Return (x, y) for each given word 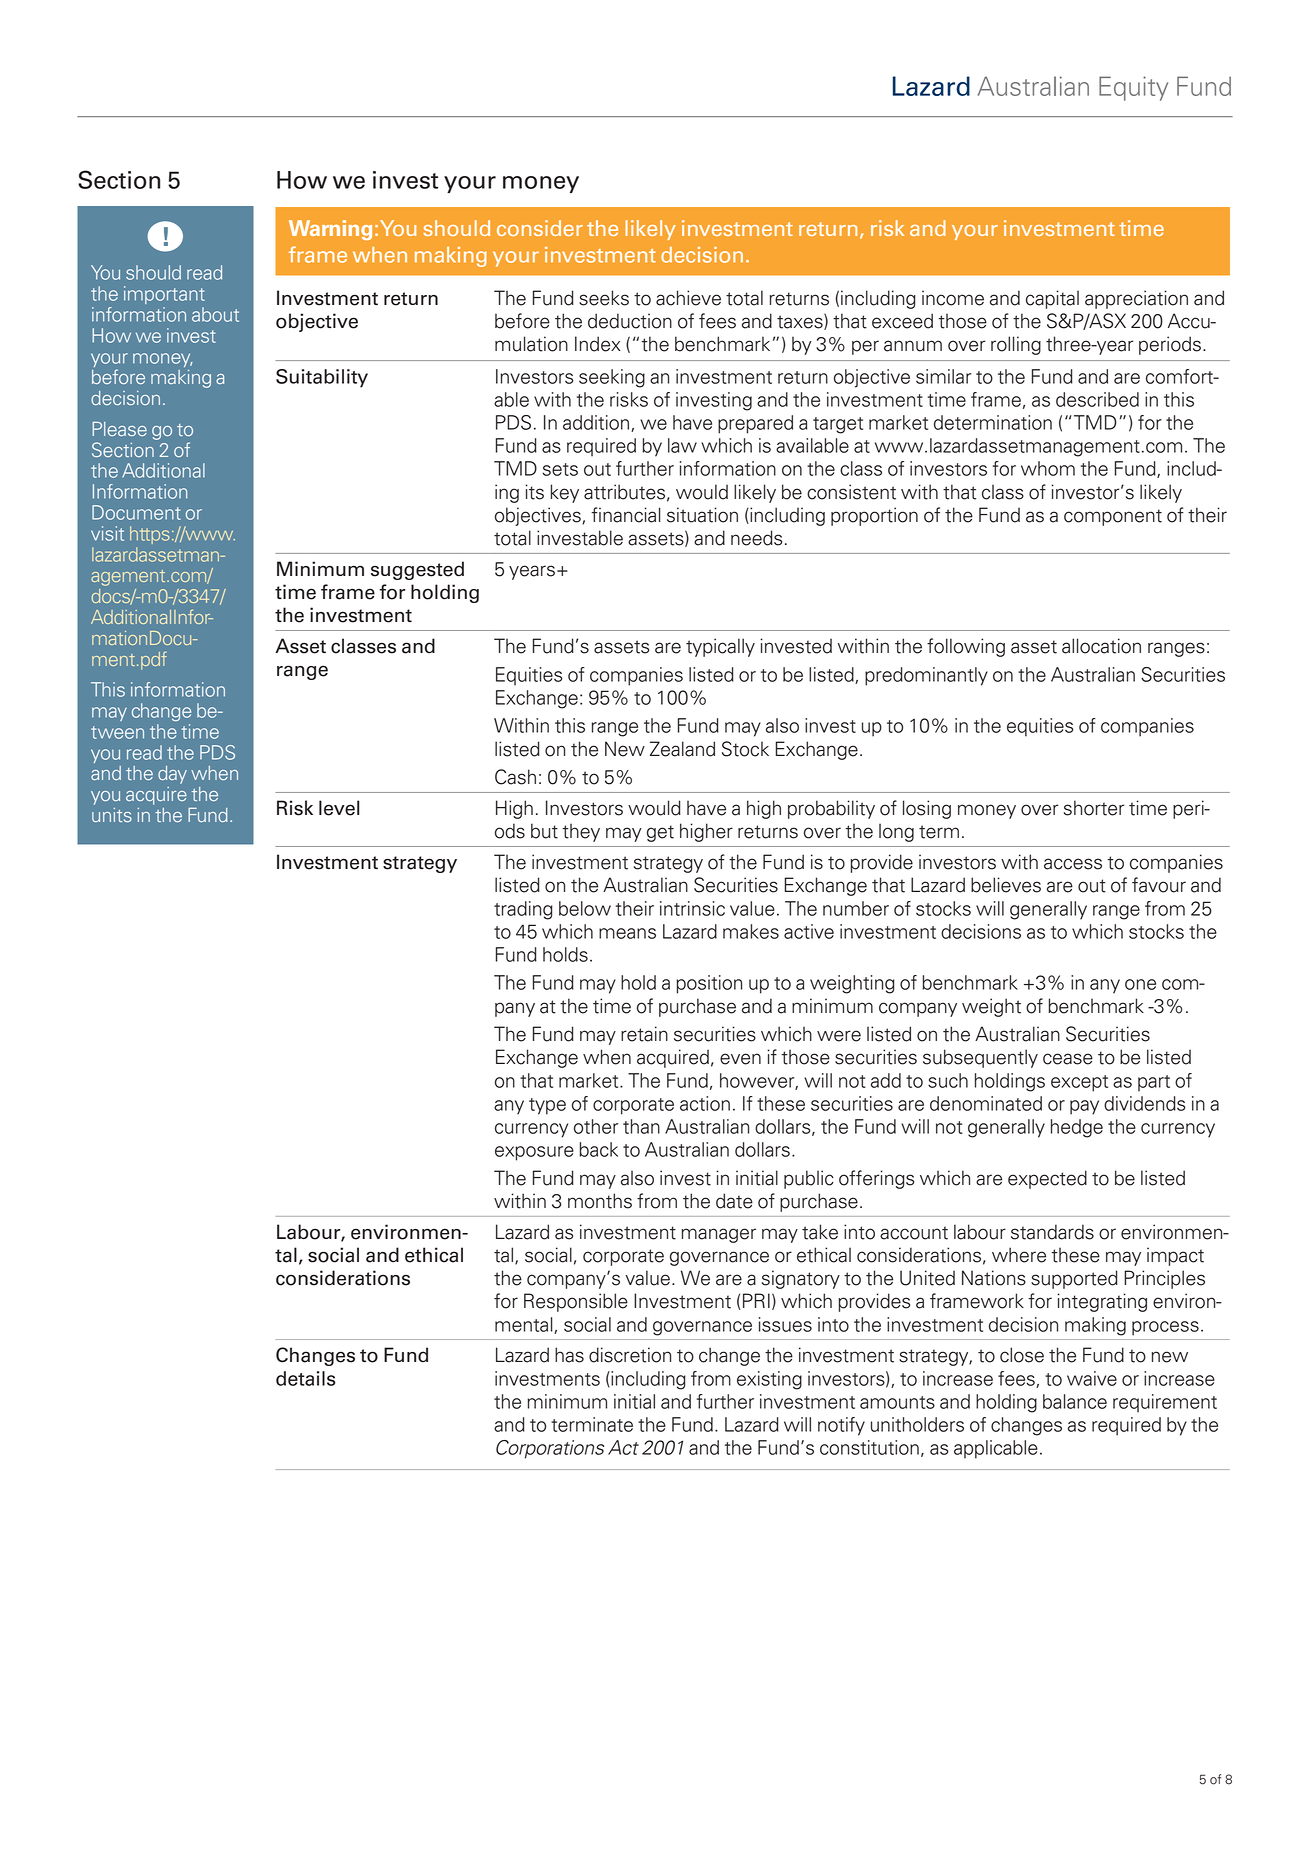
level (339, 808)
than (641, 1126)
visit (107, 533)
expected (1047, 1179)
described (1097, 399)
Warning (330, 230)
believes (1006, 885)
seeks (604, 298)
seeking (612, 378)
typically (720, 647)
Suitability (322, 378)
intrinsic (692, 908)
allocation (1101, 646)
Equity (1133, 88)
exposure (534, 1153)
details (306, 1378)
